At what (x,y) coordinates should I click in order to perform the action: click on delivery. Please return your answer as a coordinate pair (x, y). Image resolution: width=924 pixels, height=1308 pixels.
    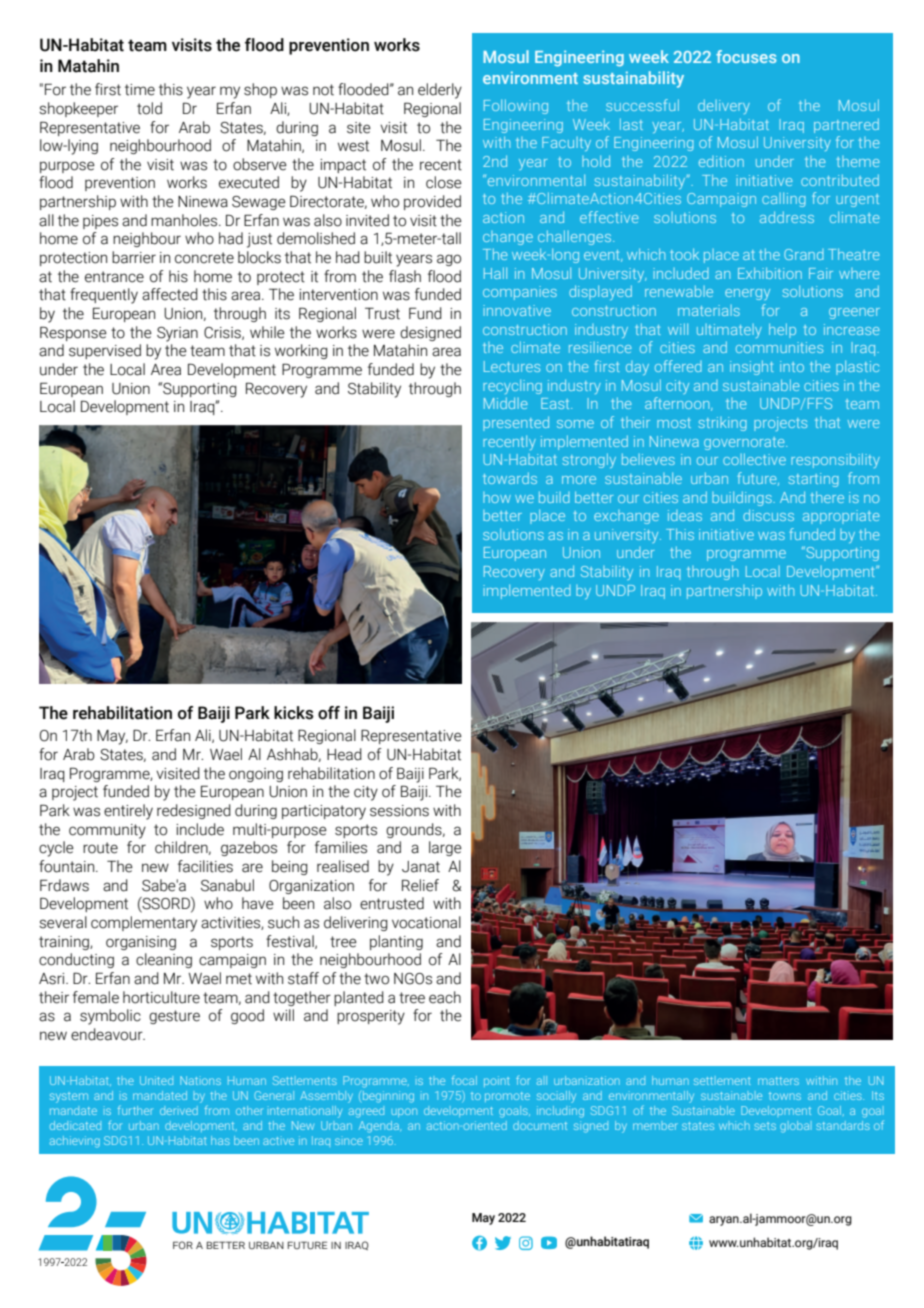
    Looking at the image, I should click on (724, 106).
